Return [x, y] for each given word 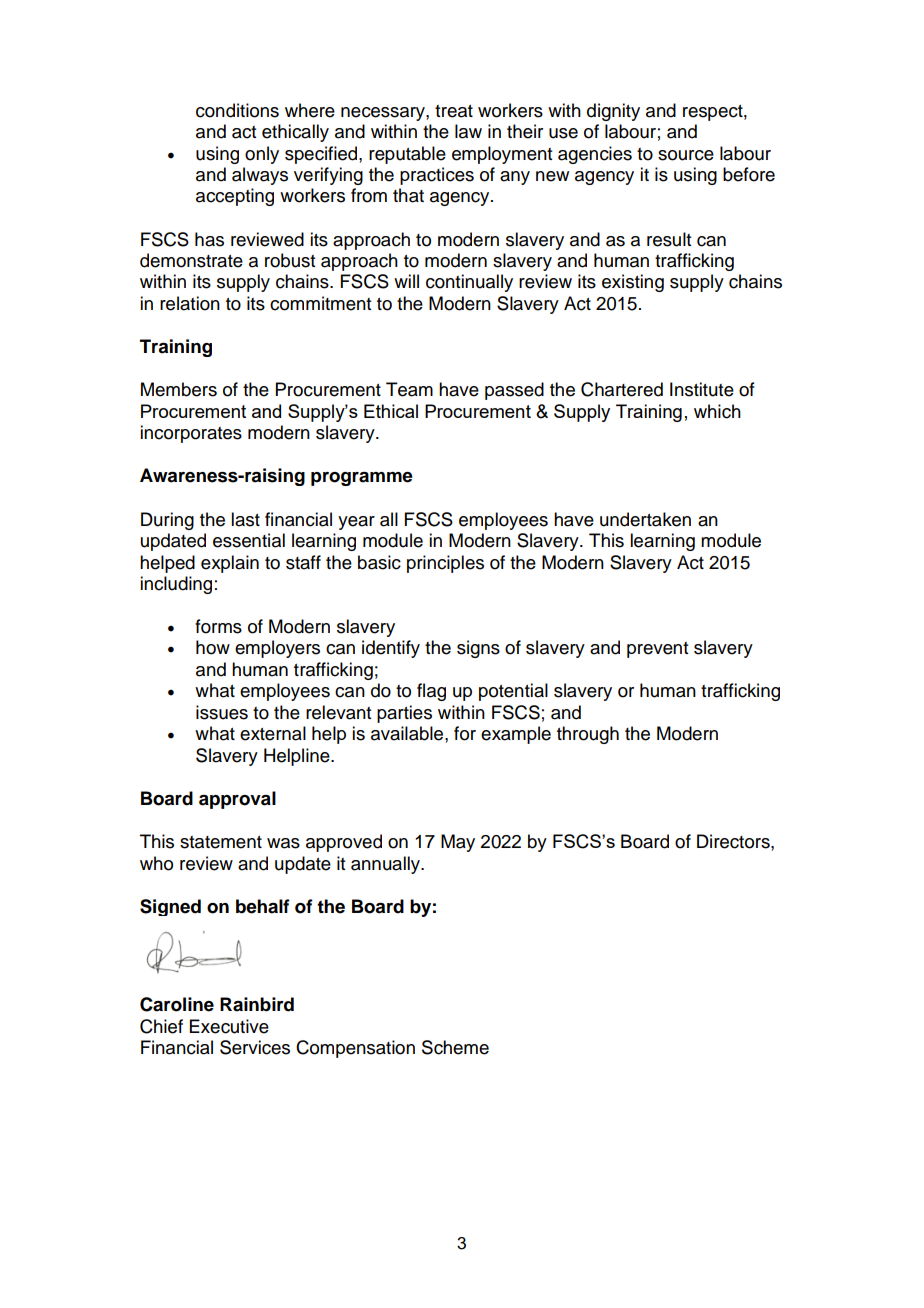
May [458, 843]
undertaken [645, 519]
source [686, 155]
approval [237, 800]
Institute [702, 389]
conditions [237, 110]
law [468, 131]
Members [179, 389]
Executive [229, 1026]
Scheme [455, 1047]
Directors [734, 841]
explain [230, 564]
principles [445, 564]
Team [409, 389]
